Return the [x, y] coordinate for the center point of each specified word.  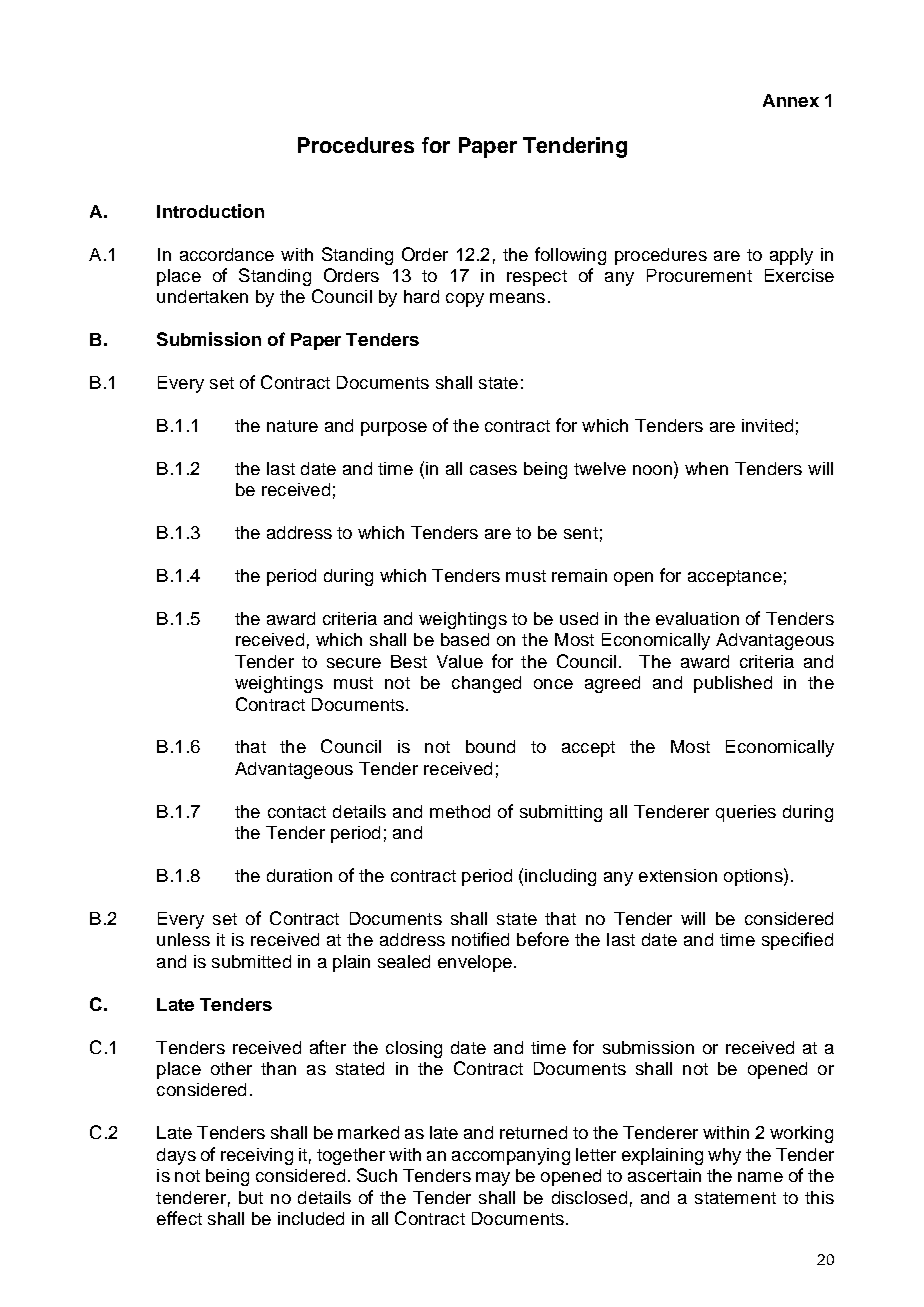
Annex [791, 100]
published [733, 684]
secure [354, 663]
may [493, 1179]
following [570, 256]
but [251, 1197]
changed [486, 684]
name [760, 1177]
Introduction [210, 211]
